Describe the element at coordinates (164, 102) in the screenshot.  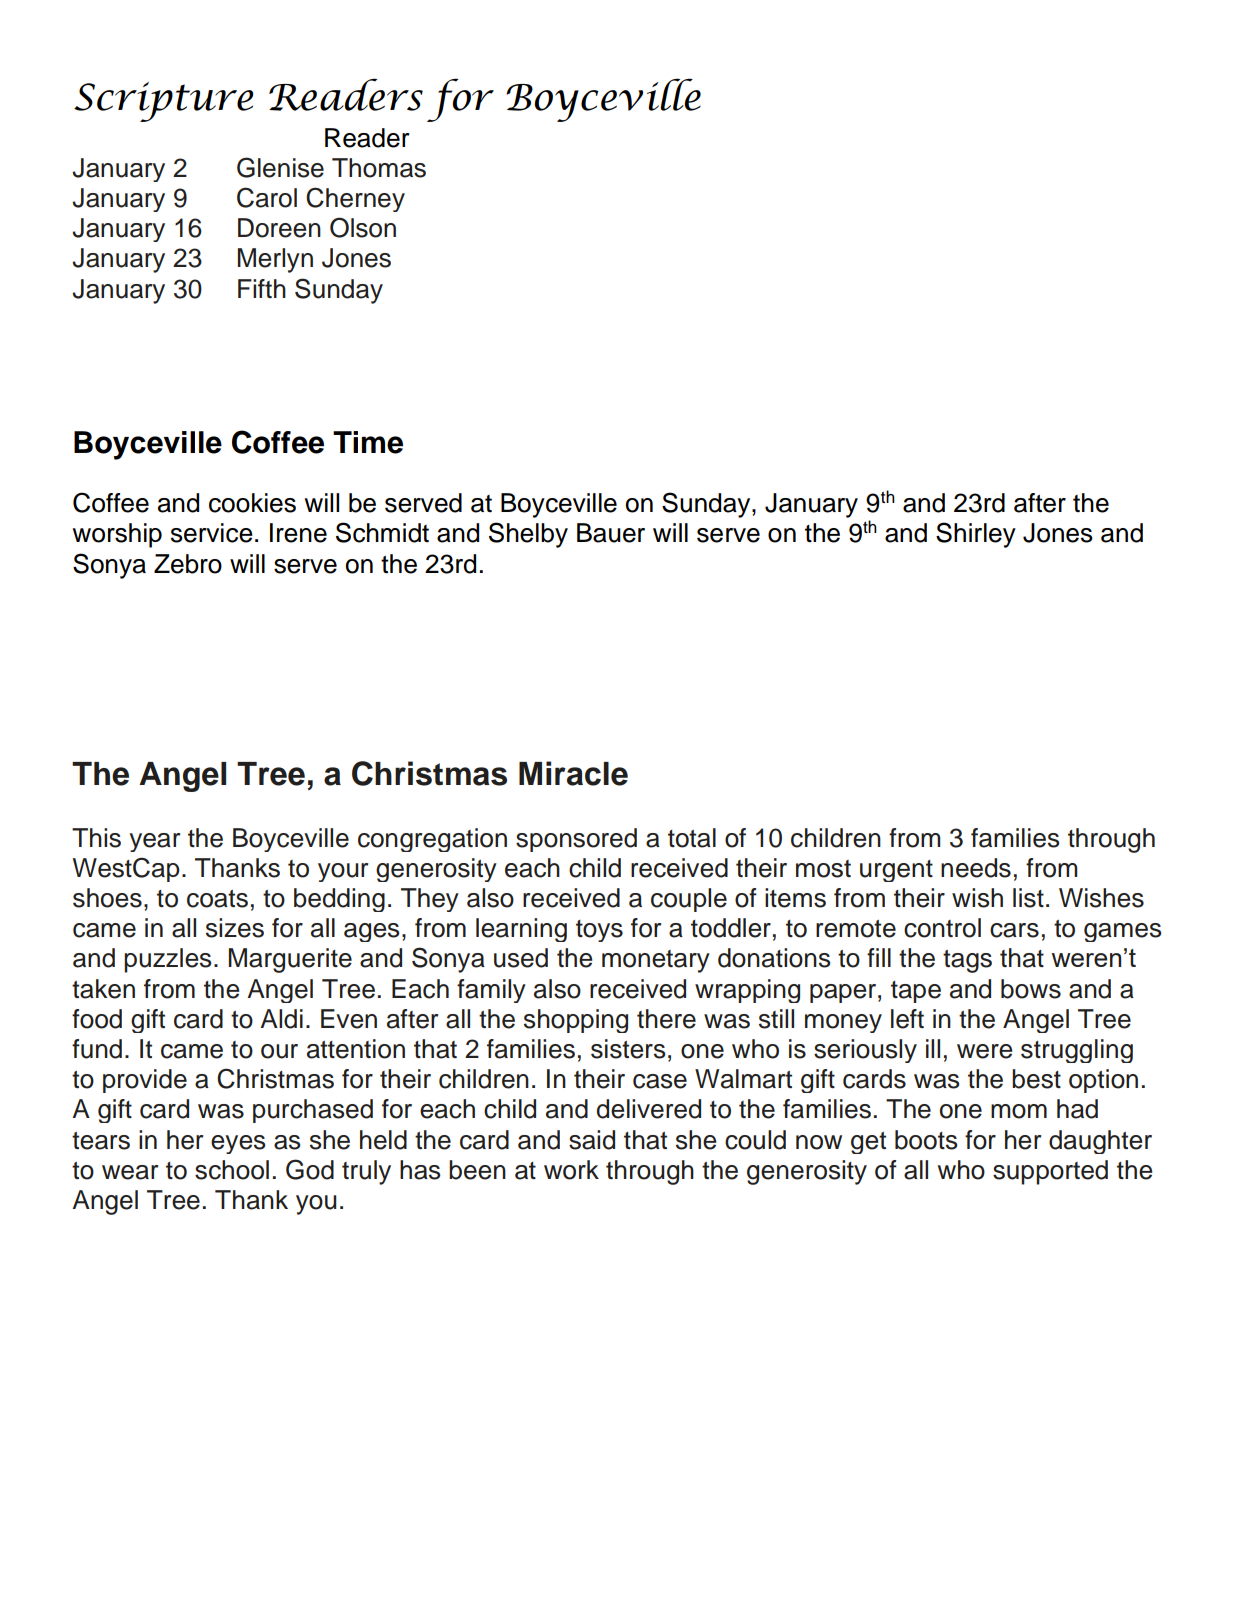
I see `Scripture` at that location.
